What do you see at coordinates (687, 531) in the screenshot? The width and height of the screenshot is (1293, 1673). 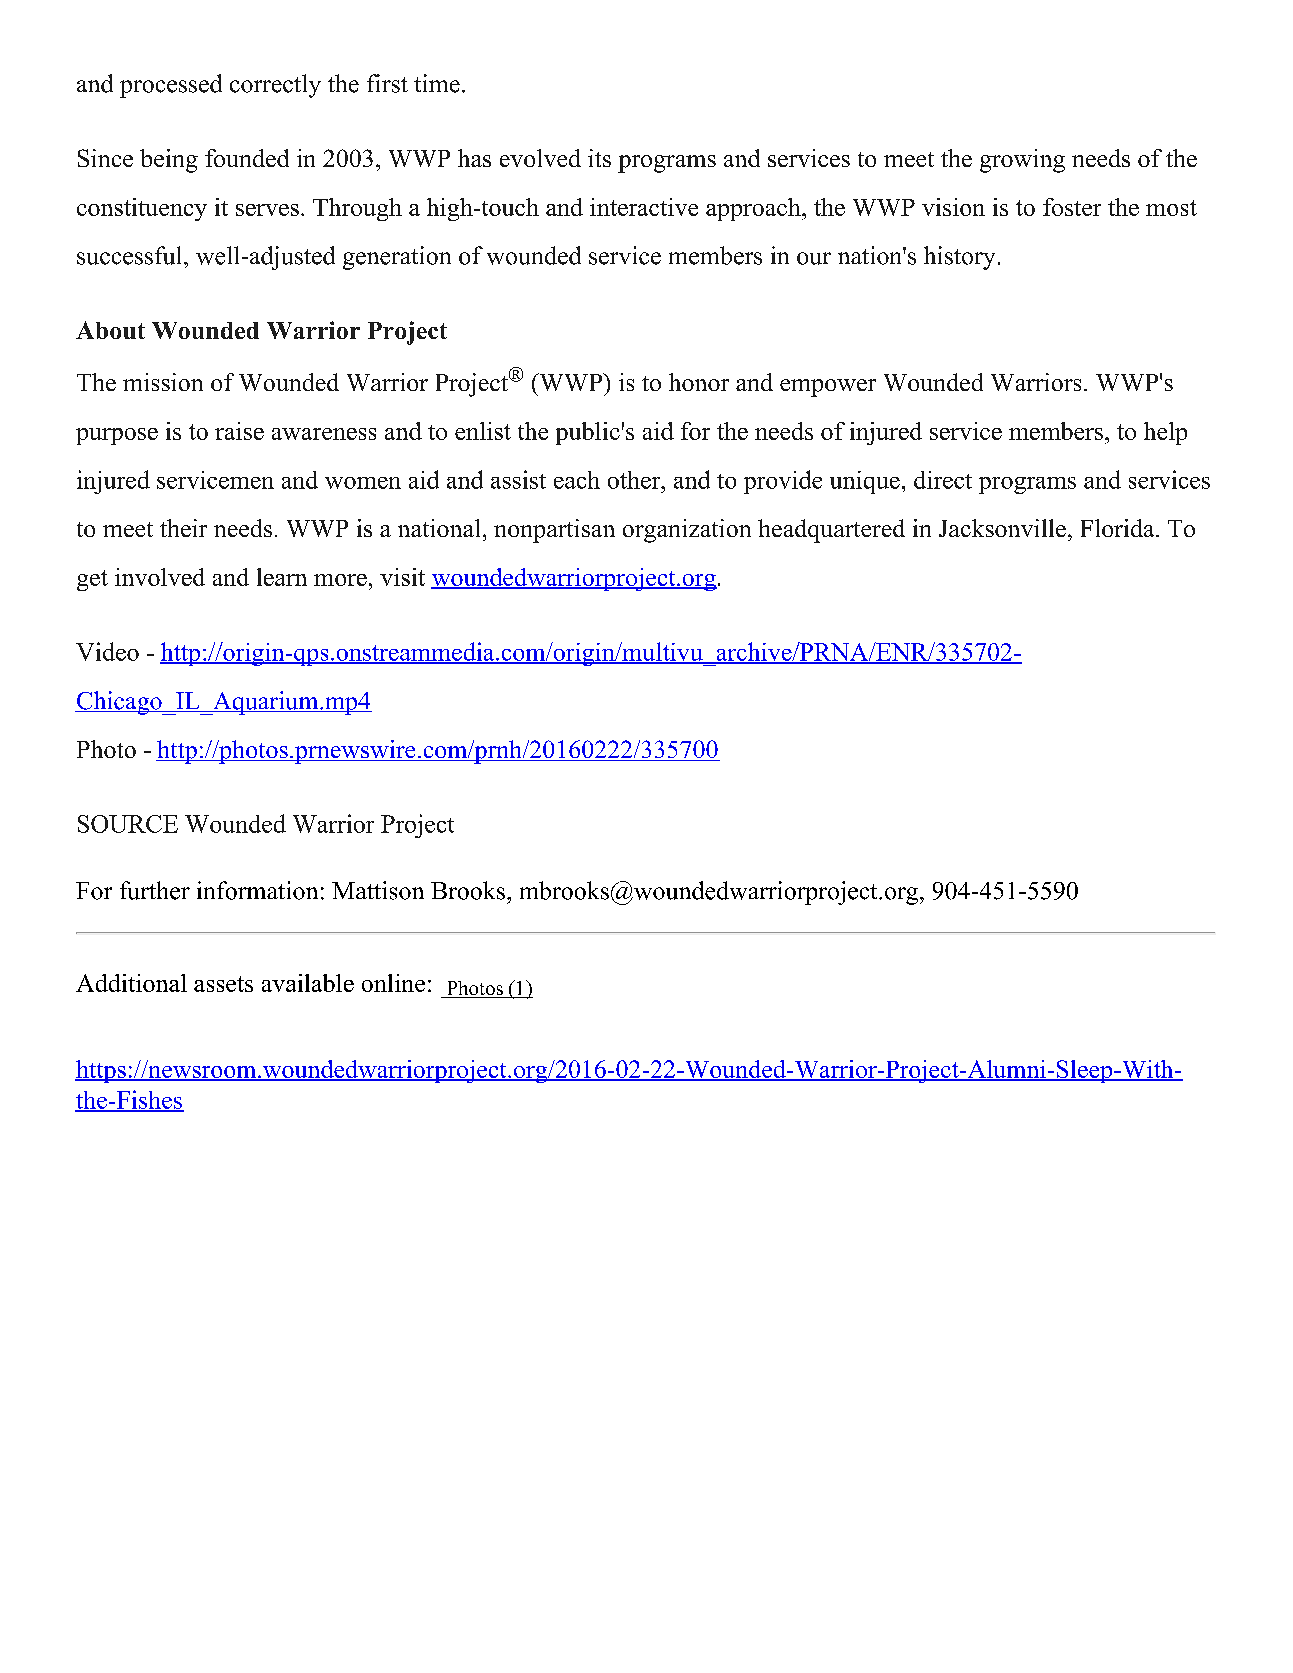 I see `organization` at bounding box center [687, 531].
